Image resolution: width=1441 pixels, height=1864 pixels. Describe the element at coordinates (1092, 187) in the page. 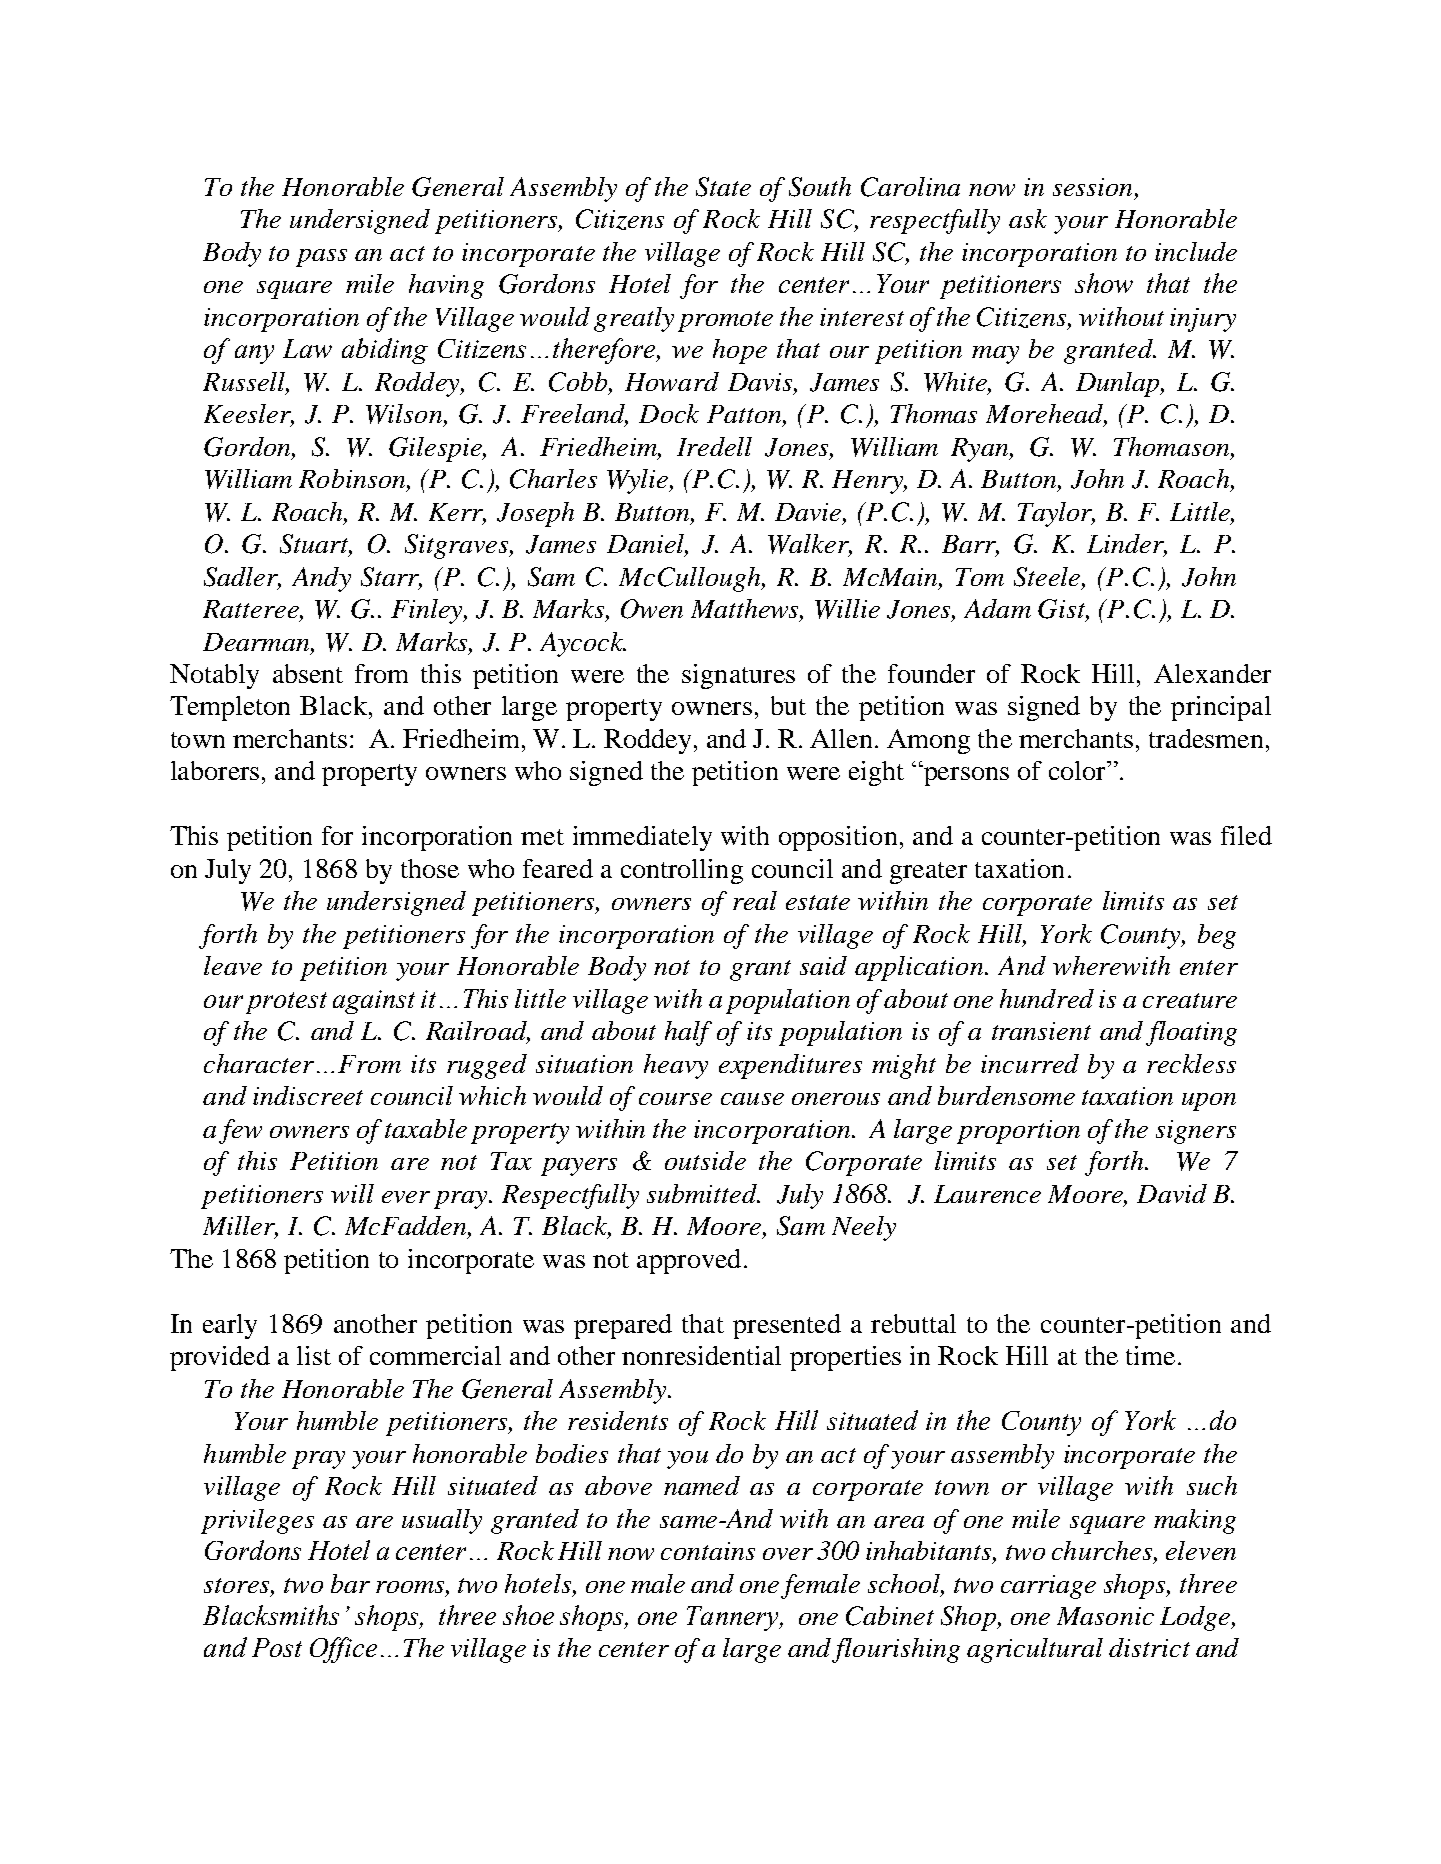

I see `session` at that location.
